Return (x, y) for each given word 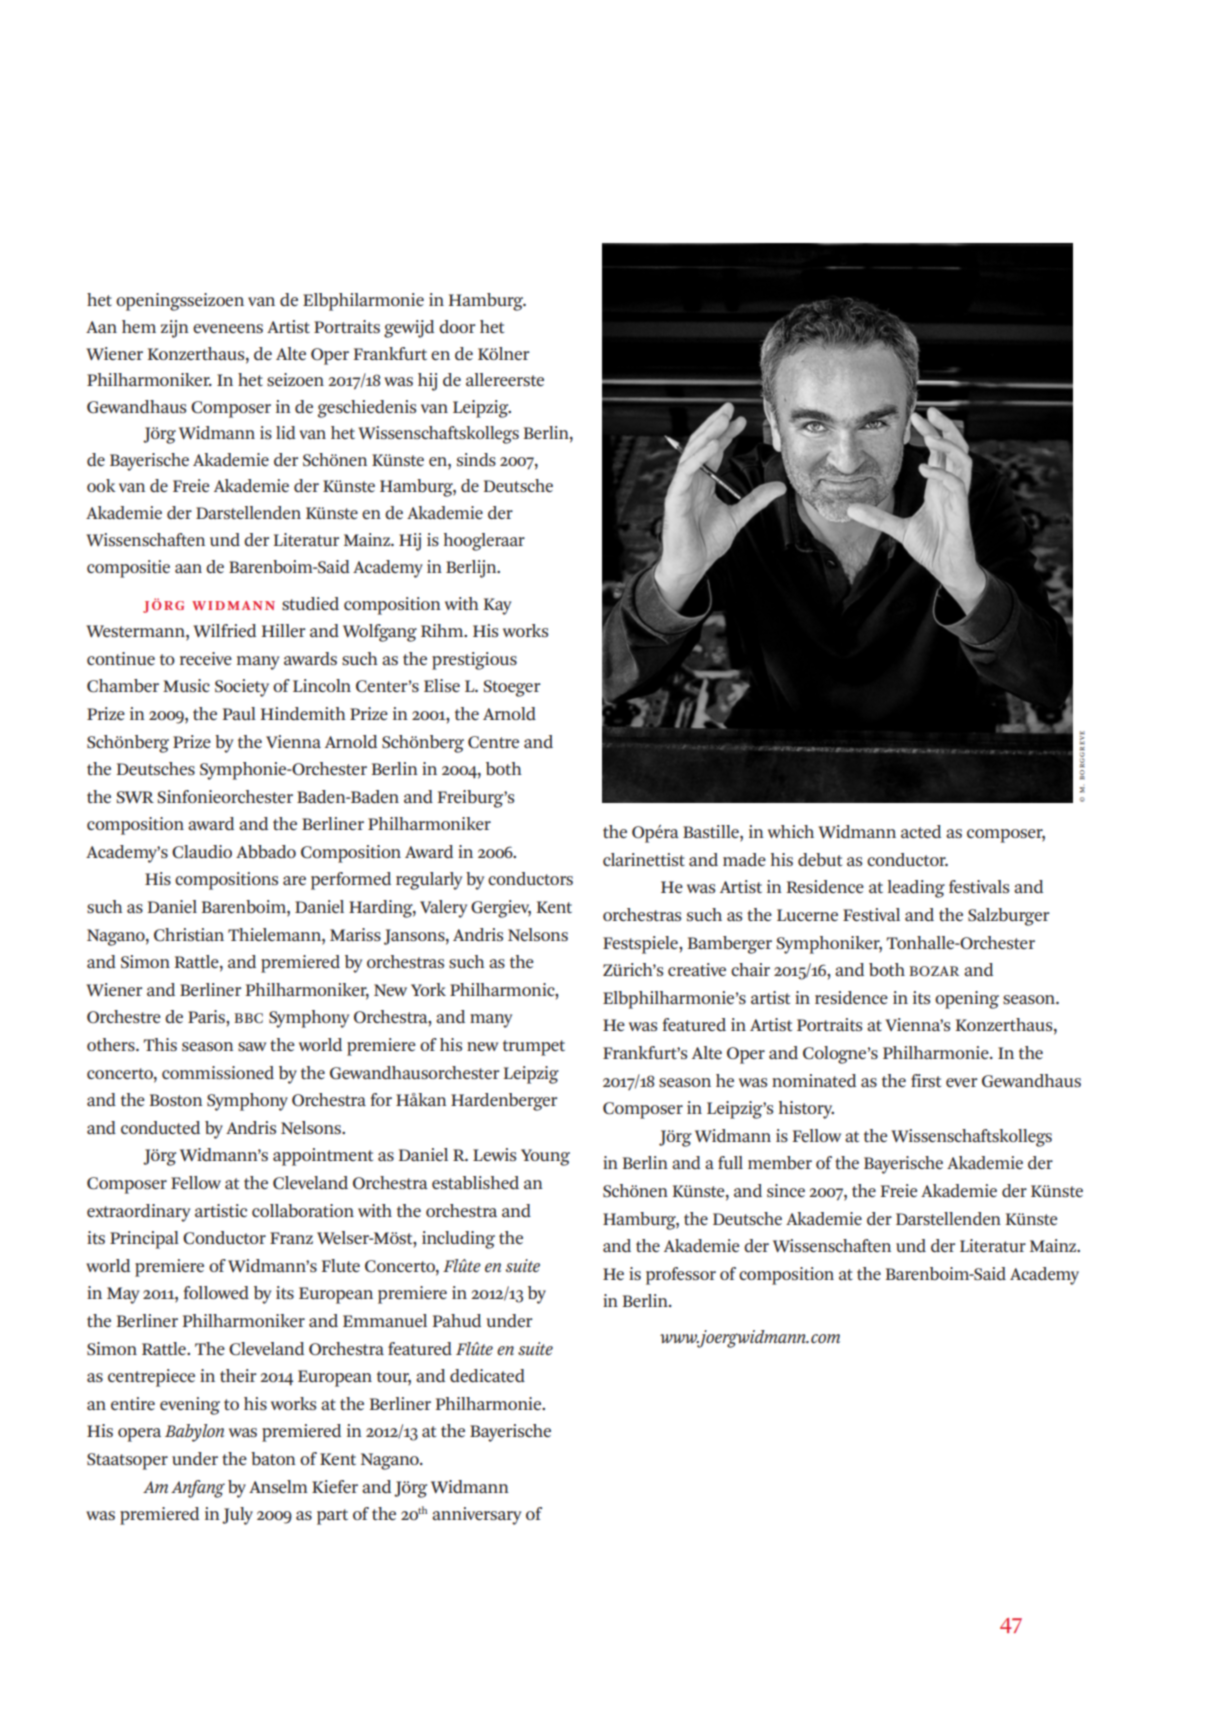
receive (206, 658)
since (786, 1190)
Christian (189, 935)
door (457, 326)
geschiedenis (367, 409)
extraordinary (138, 1213)
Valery (443, 909)
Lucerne (807, 915)
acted (921, 831)
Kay (497, 606)
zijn (175, 329)
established (475, 1182)
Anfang (198, 1489)
